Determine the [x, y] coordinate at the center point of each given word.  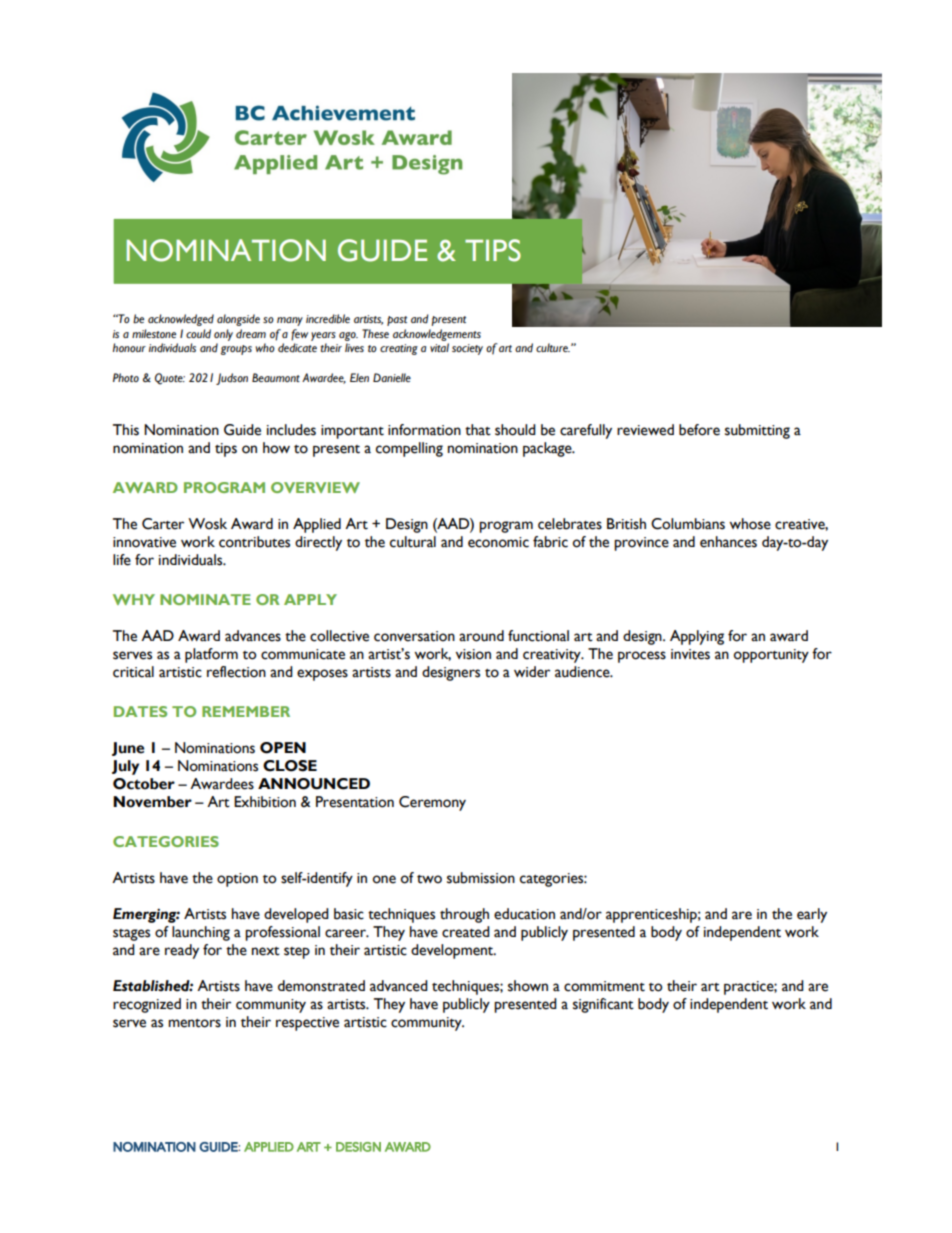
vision [473, 654]
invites [690, 654]
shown [528, 986]
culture [553, 347]
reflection [236, 672]
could [198, 334]
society [467, 349]
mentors [194, 1023]
